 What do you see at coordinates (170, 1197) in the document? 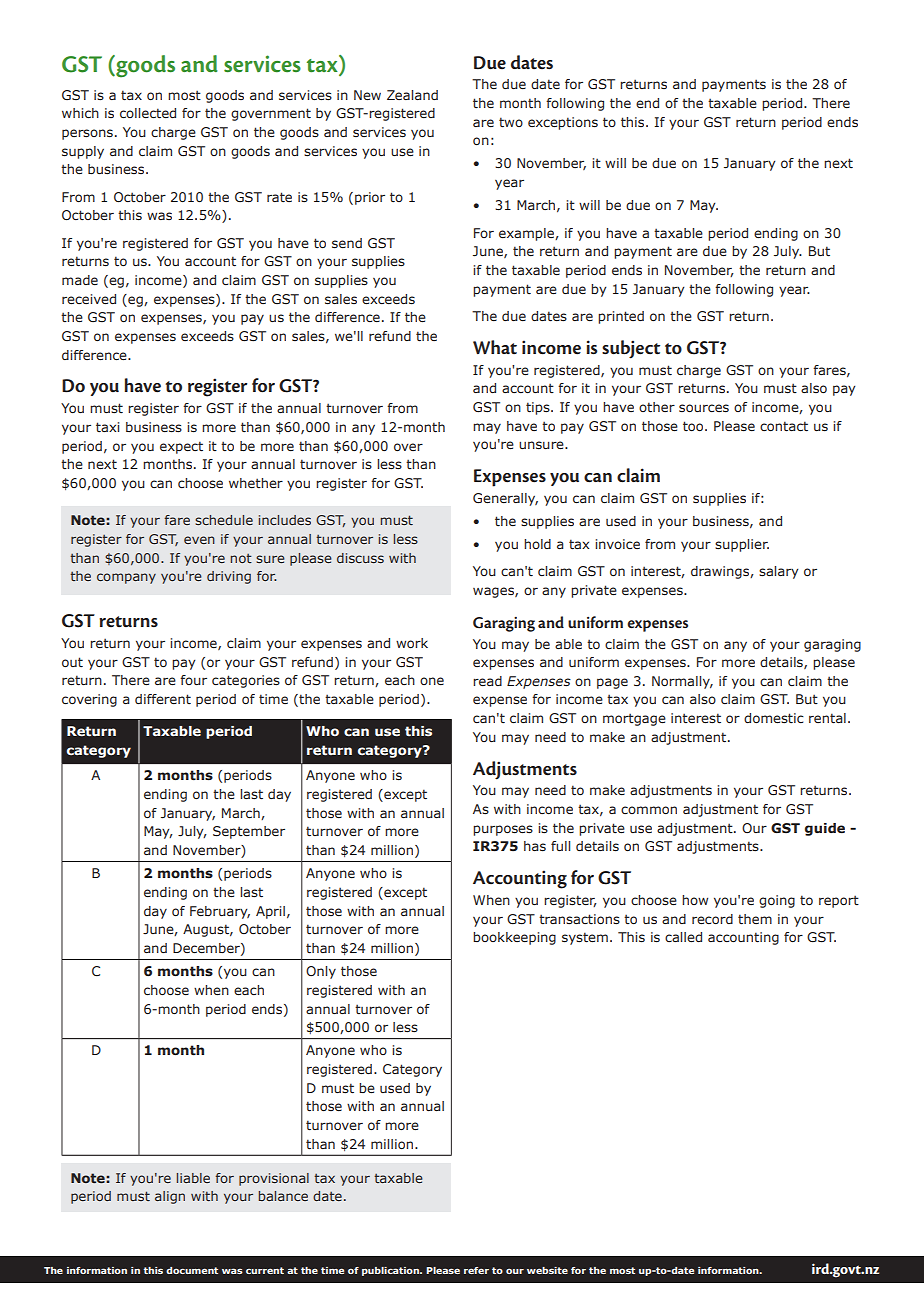
I see `align` at bounding box center [170, 1197].
